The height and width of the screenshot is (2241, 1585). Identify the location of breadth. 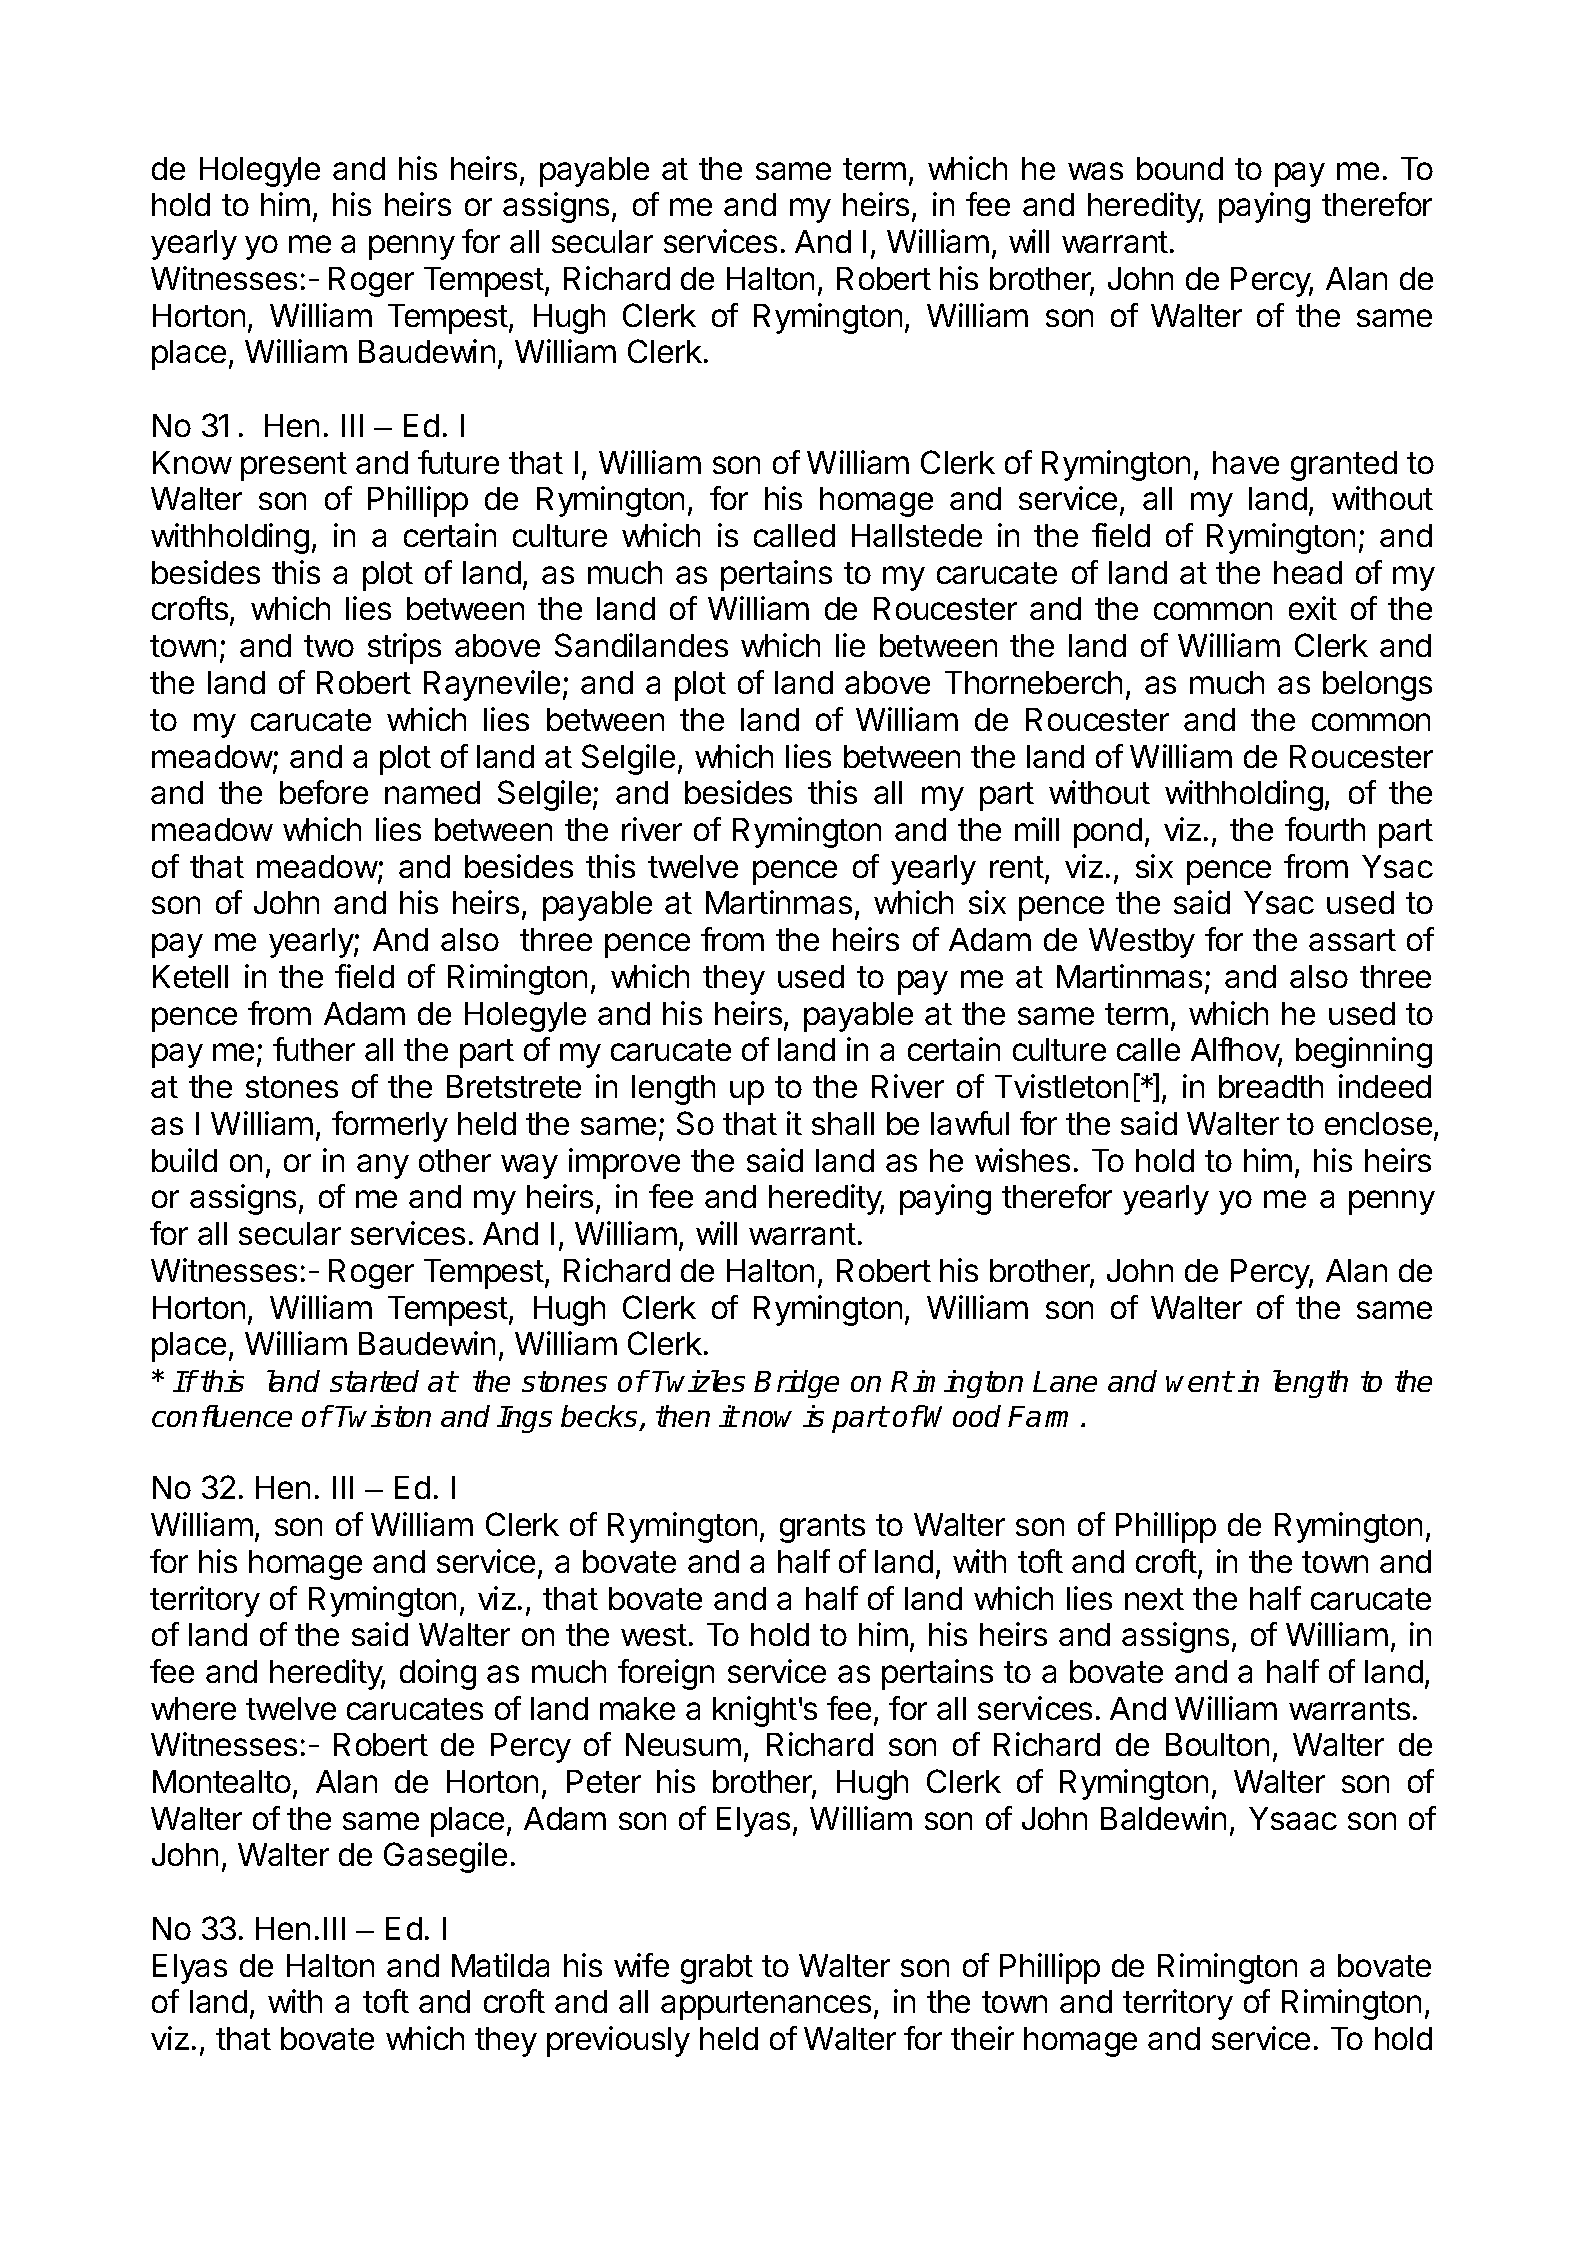
(1271, 1086).
